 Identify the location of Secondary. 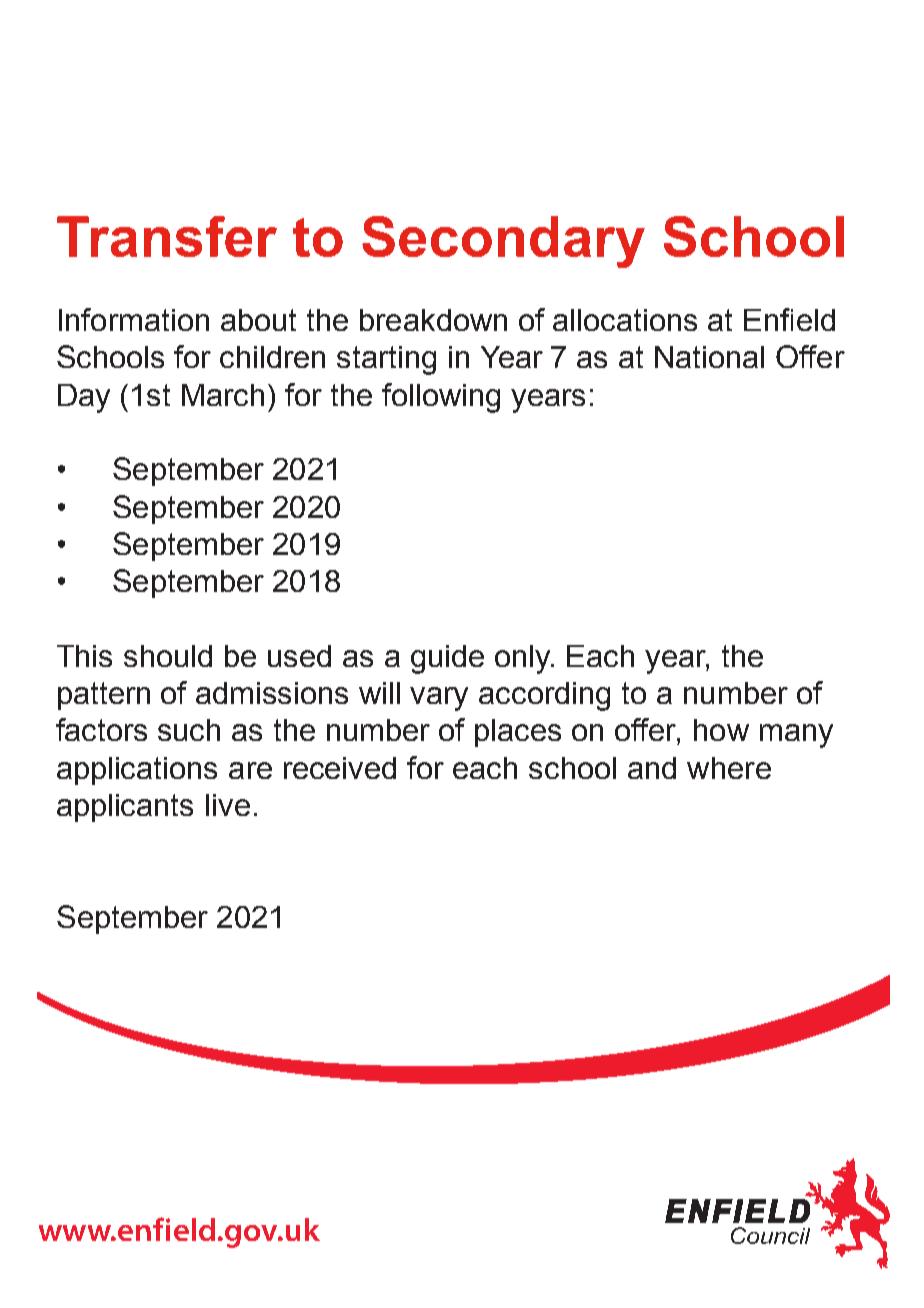
(503, 242).
